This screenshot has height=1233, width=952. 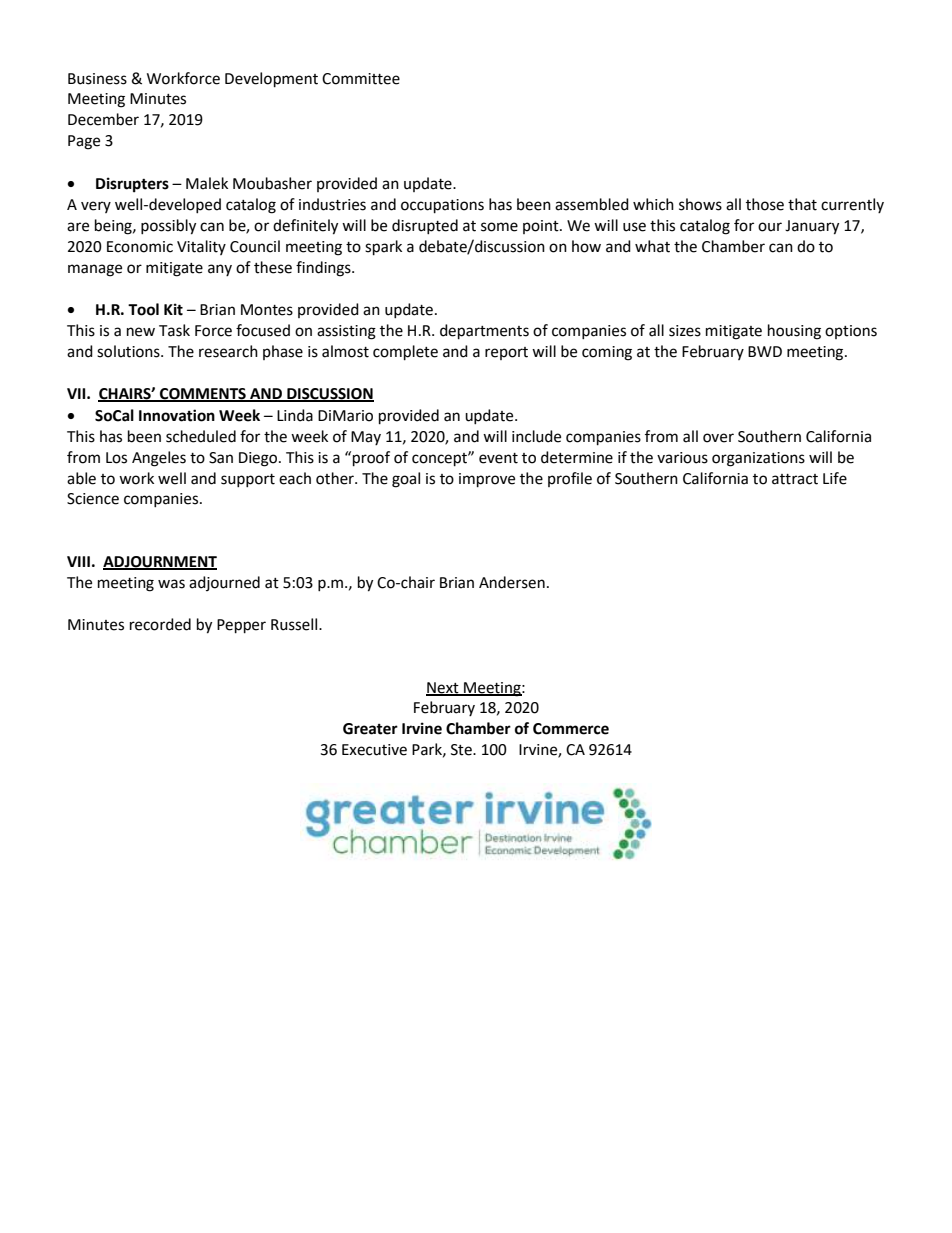 I want to click on December, so click(x=103, y=119).
